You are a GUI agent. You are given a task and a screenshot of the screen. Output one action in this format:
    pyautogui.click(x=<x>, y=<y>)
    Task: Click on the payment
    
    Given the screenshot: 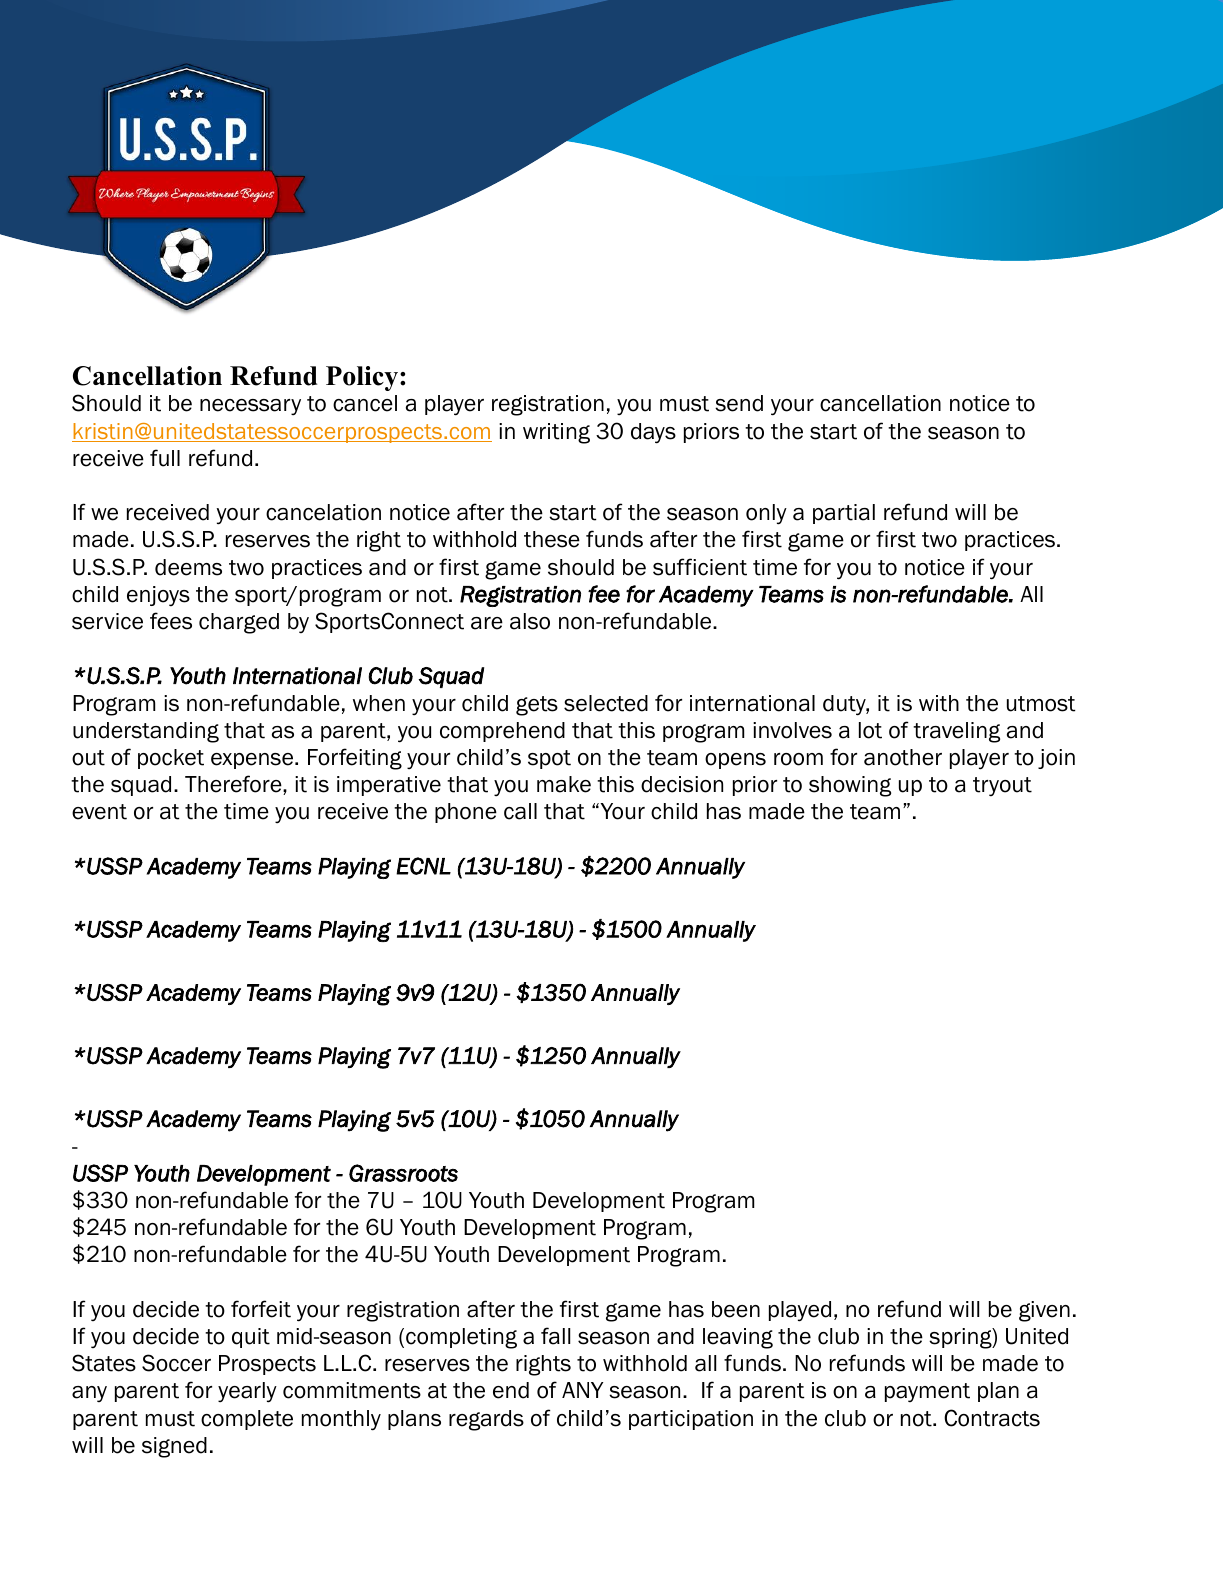 What is the action you would take?
    pyautogui.click(x=927, y=1392)
